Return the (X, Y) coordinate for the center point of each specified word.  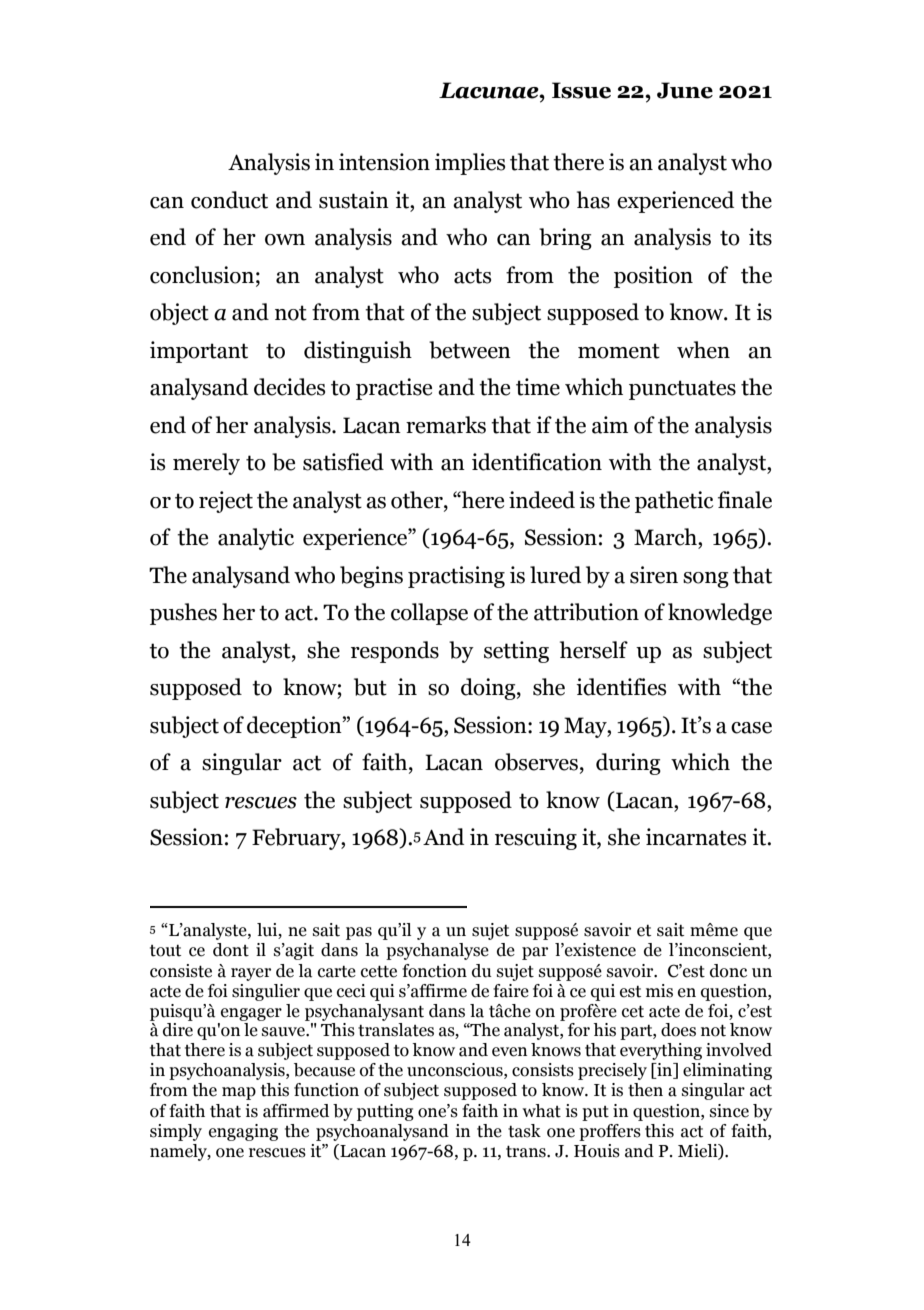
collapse (429, 614)
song (706, 580)
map (239, 1093)
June (685, 90)
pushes (183, 614)
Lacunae (490, 90)
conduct (229, 200)
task (524, 1131)
